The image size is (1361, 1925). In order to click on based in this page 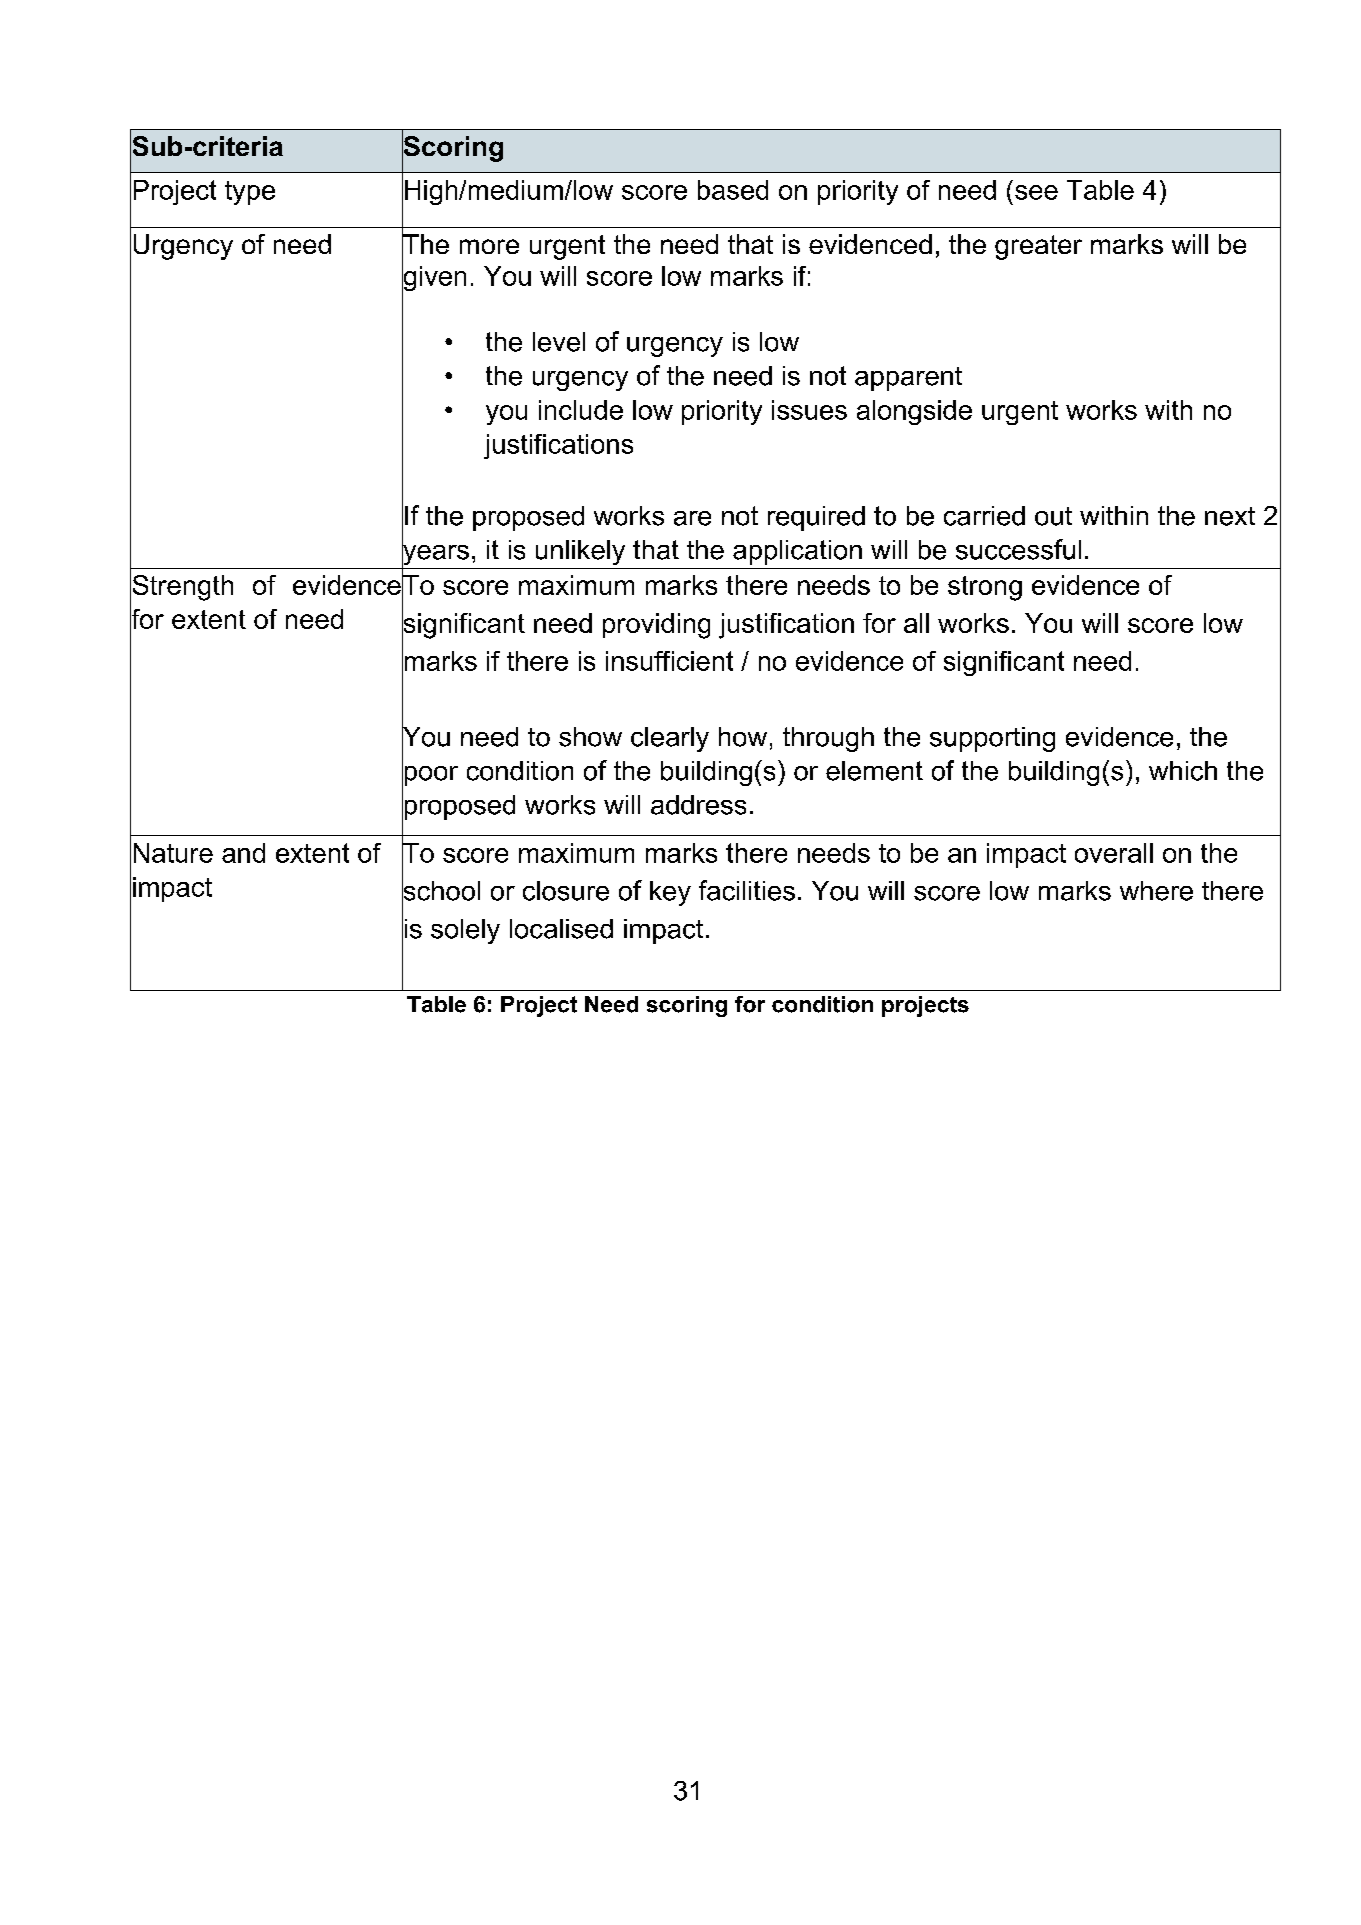, I will do `click(733, 190)`.
